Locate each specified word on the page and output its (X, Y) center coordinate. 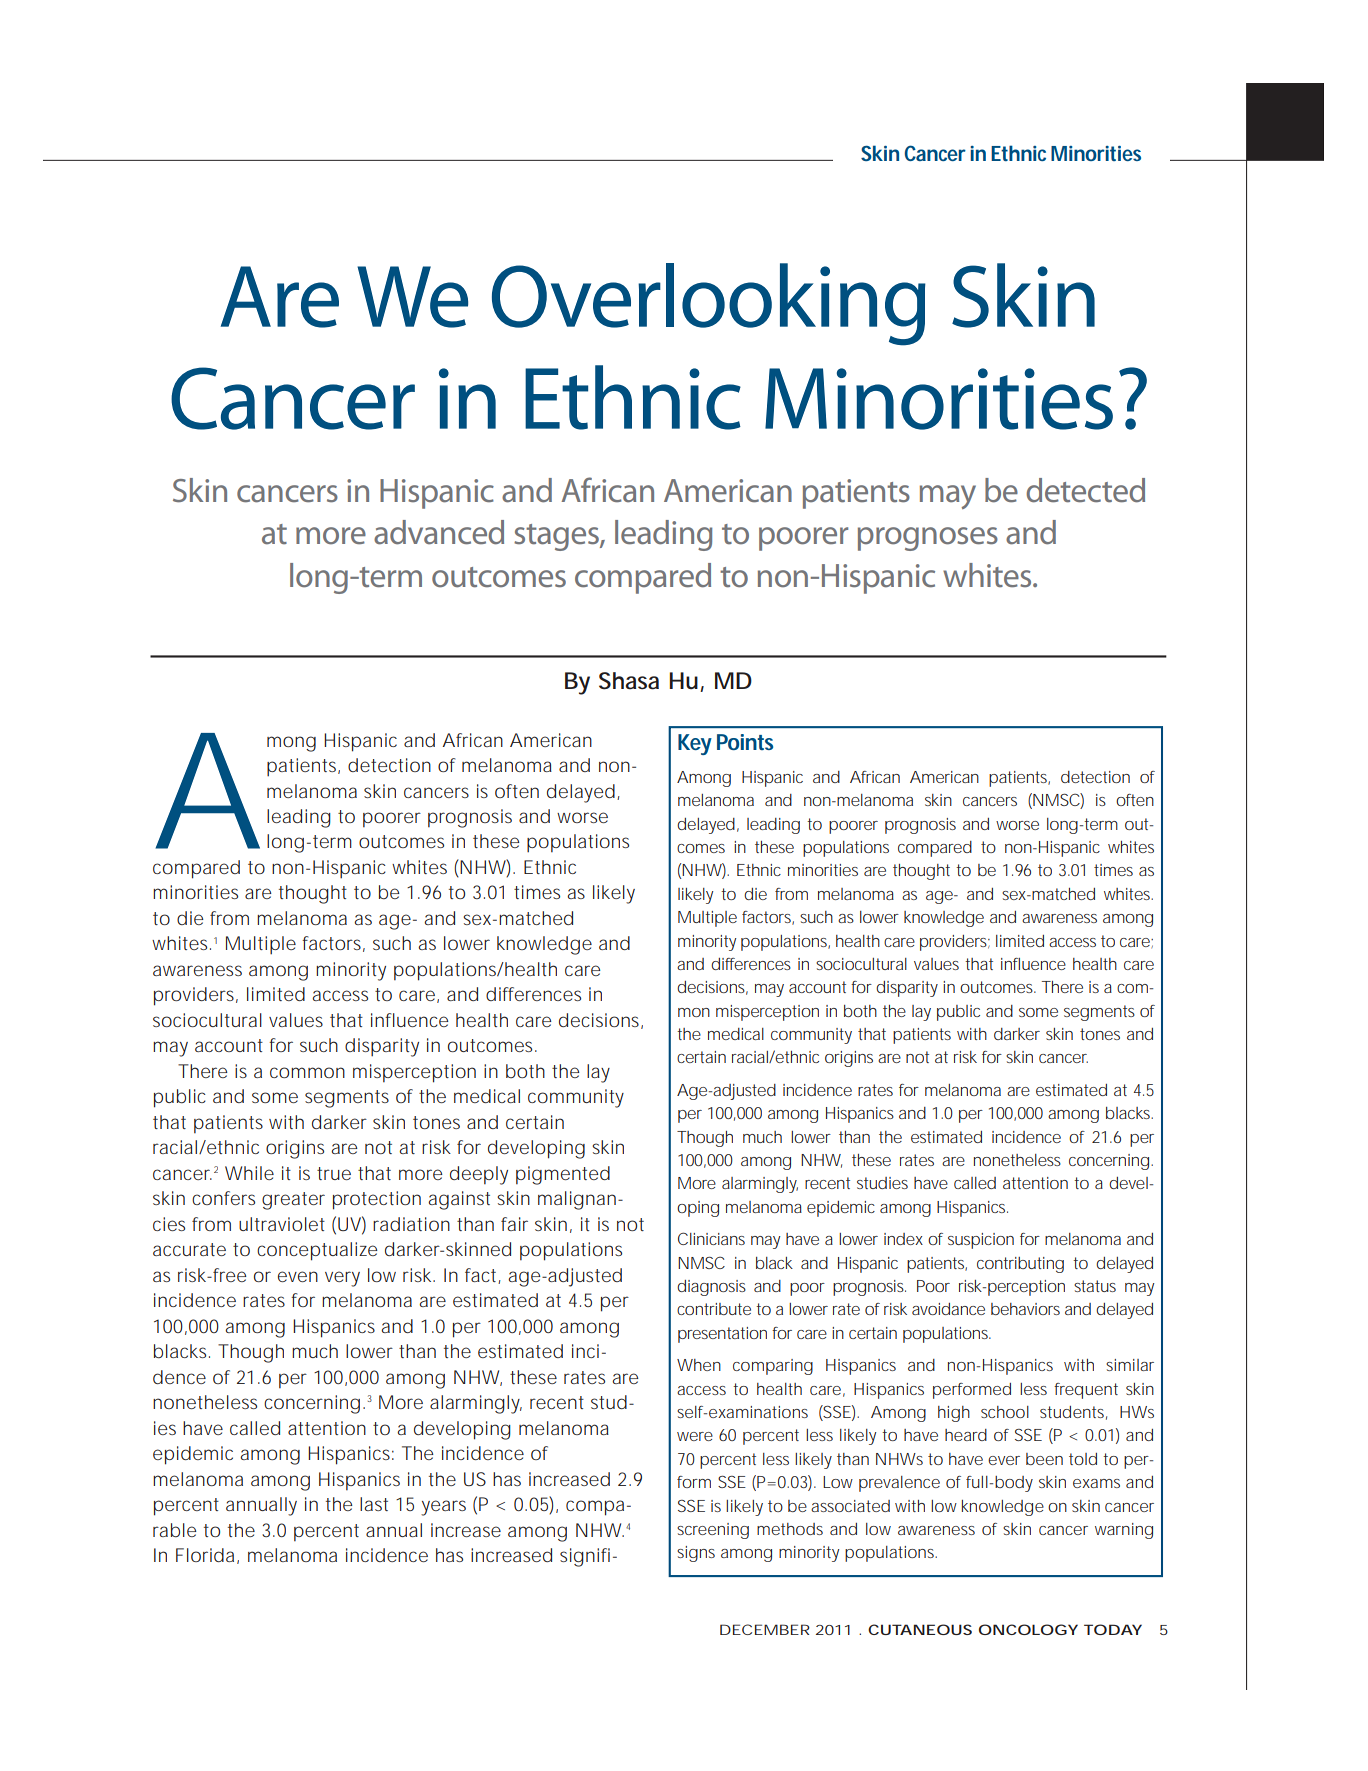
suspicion (981, 1241)
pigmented (563, 1175)
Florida (205, 1555)
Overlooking (709, 304)
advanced (439, 532)
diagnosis (711, 1288)
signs (696, 1554)
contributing (1020, 1265)
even (298, 1276)
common (307, 1072)
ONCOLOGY (1028, 1629)
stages (557, 537)
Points (745, 742)
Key (695, 744)
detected (1085, 490)
